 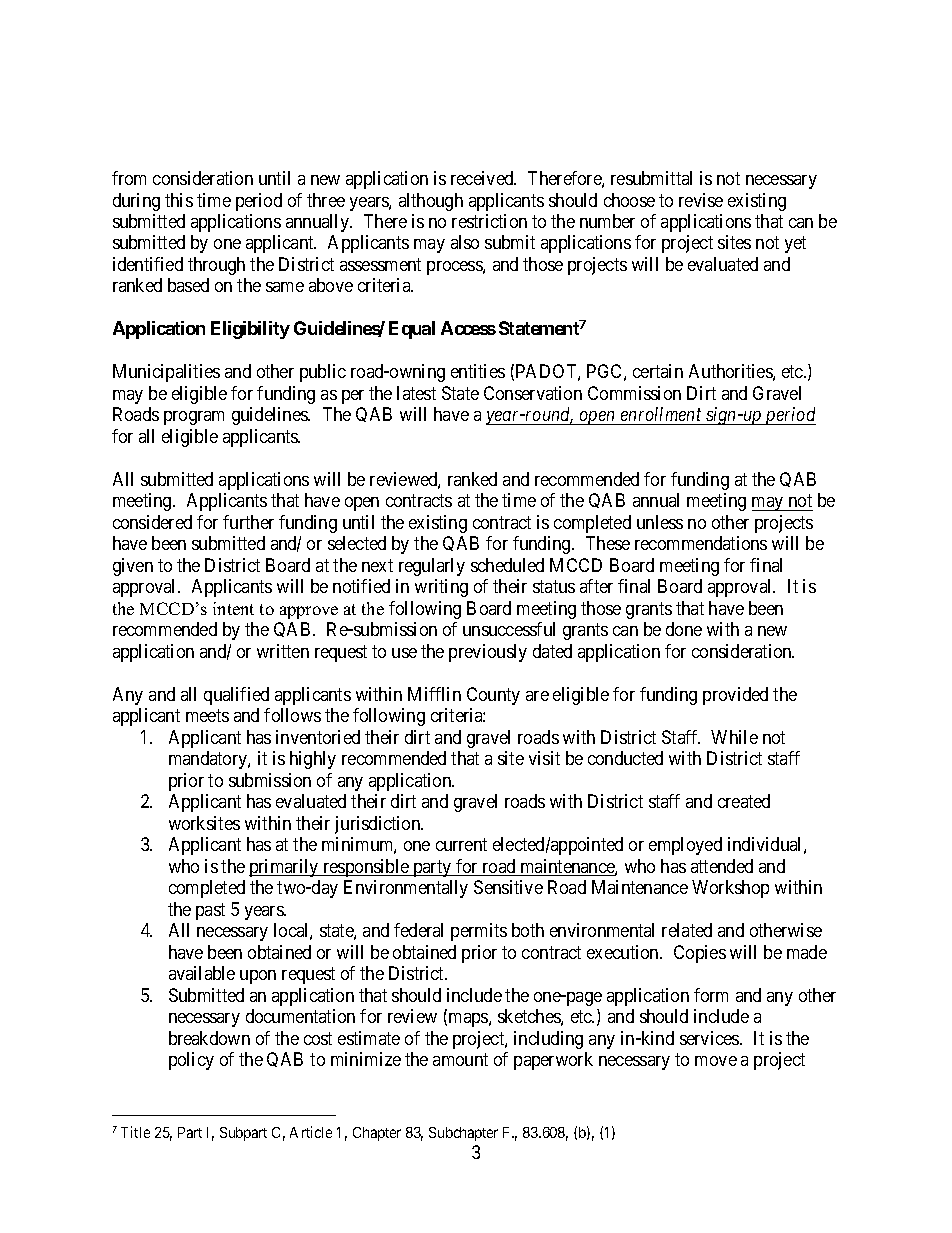 I want to click on Workshop, so click(x=730, y=889).
